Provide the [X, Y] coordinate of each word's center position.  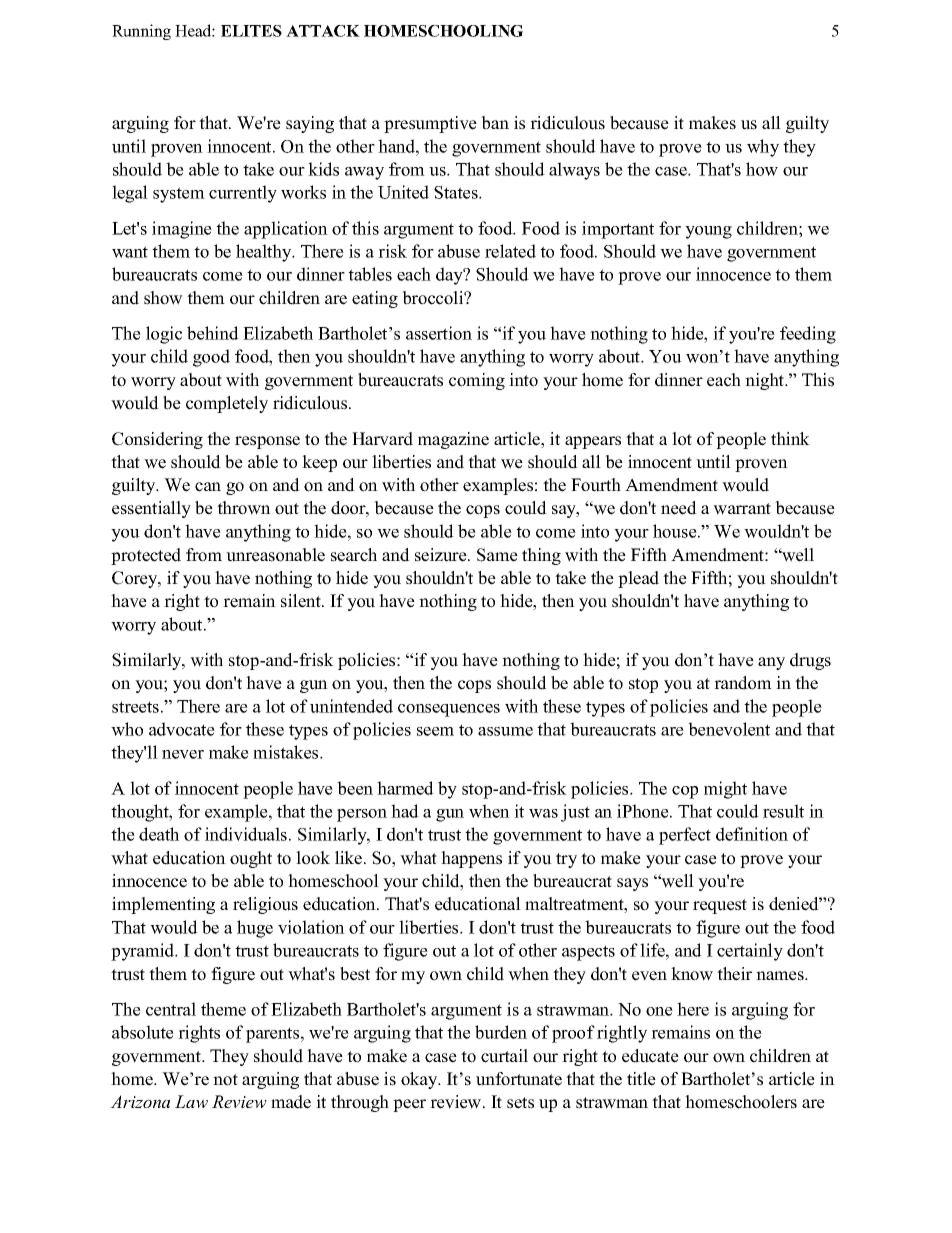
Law [191, 1101]
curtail [504, 1056]
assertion [439, 333]
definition [752, 834]
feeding [808, 335]
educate [650, 1056]
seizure [442, 555]
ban [495, 123]
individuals [246, 834]
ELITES [251, 31]
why [763, 148]
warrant [742, 509]
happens [471, 859]
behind [213, 333]
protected [146, 556]
